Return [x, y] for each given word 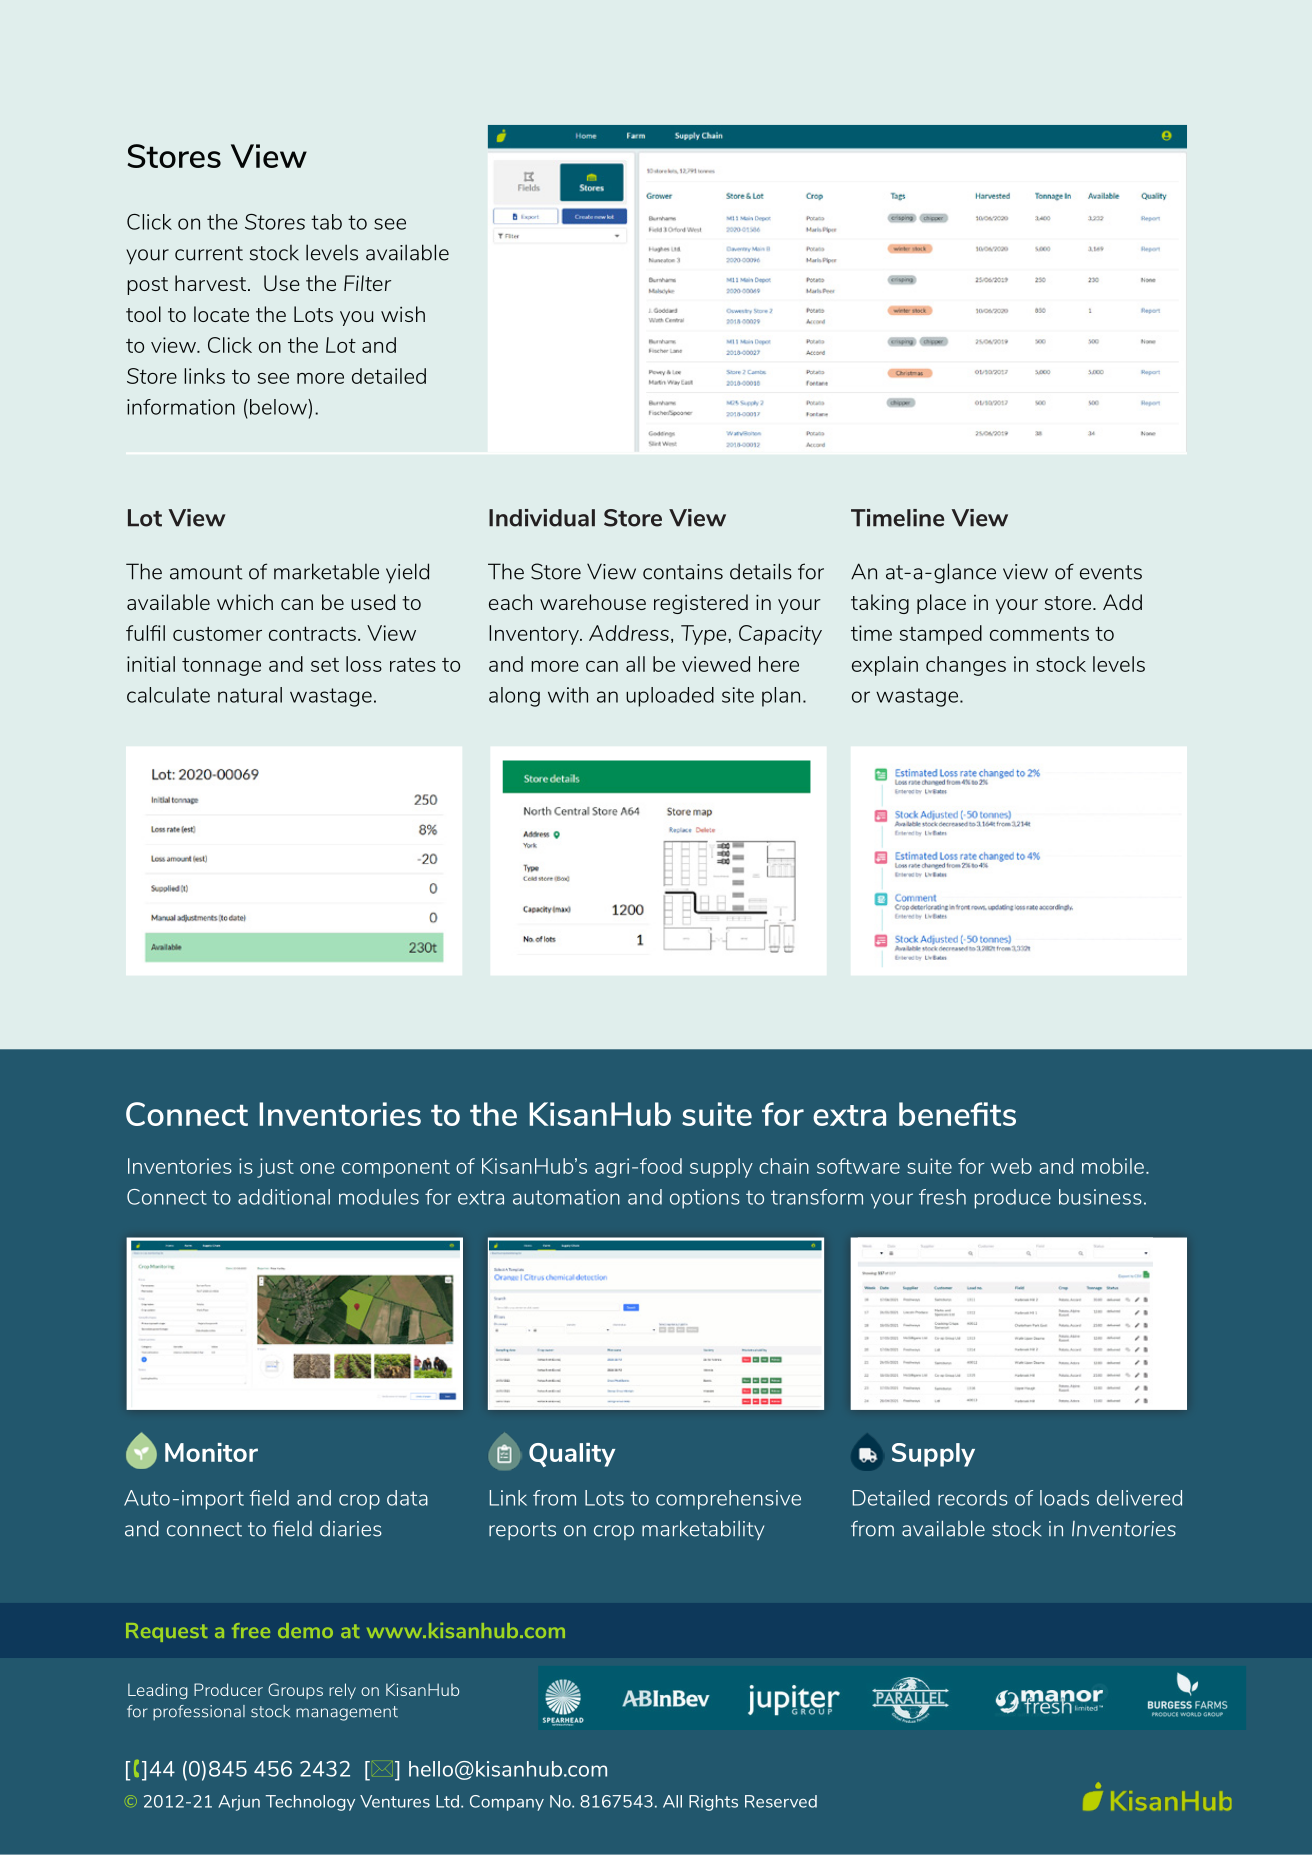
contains [683, 572]
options [705, 1199]
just [275, 1168]
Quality [572, 1455]
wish [403, 314]
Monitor [211, 1452]
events [1111, 572]
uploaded [670, 697]
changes [966, 666]
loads [1064, 1498]
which [245, 602]
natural [250, 695]
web [1011, 1166]
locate [221, 314]
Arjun [239, 1803]
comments [1039, 634]
